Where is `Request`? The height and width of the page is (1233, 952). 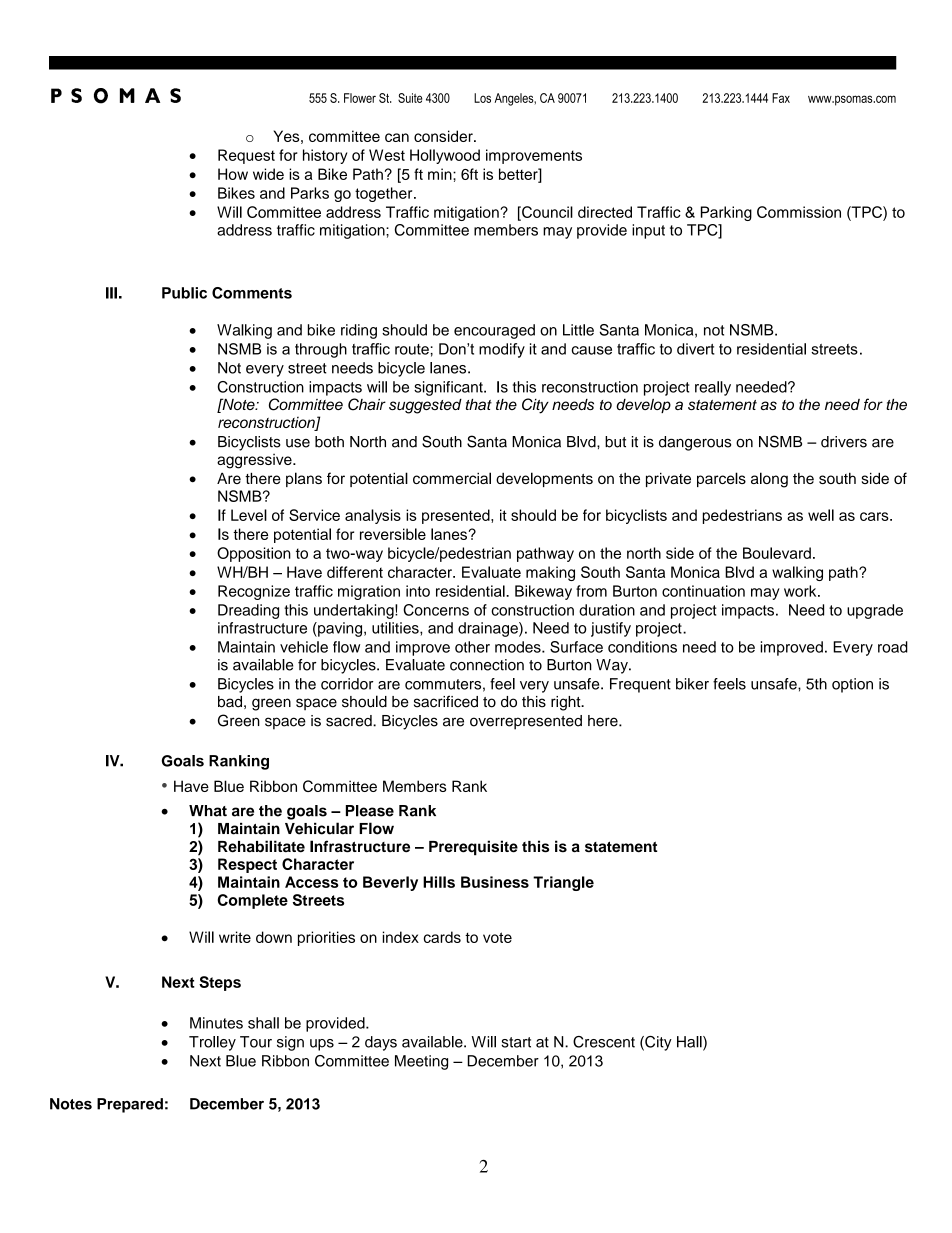
Request is located at coordinates (246, 156).
